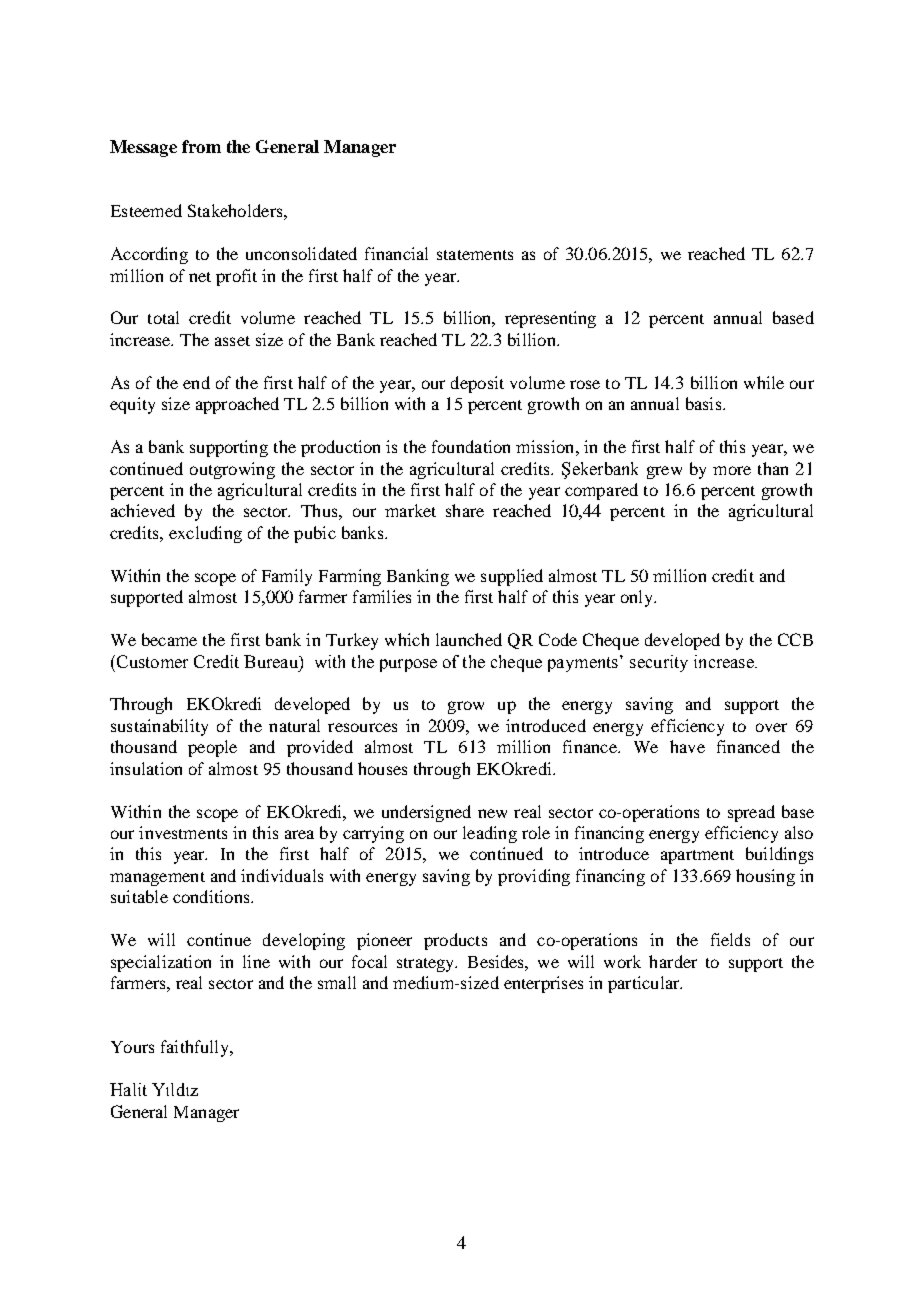  I want to click on representing, so click(550, 319).
